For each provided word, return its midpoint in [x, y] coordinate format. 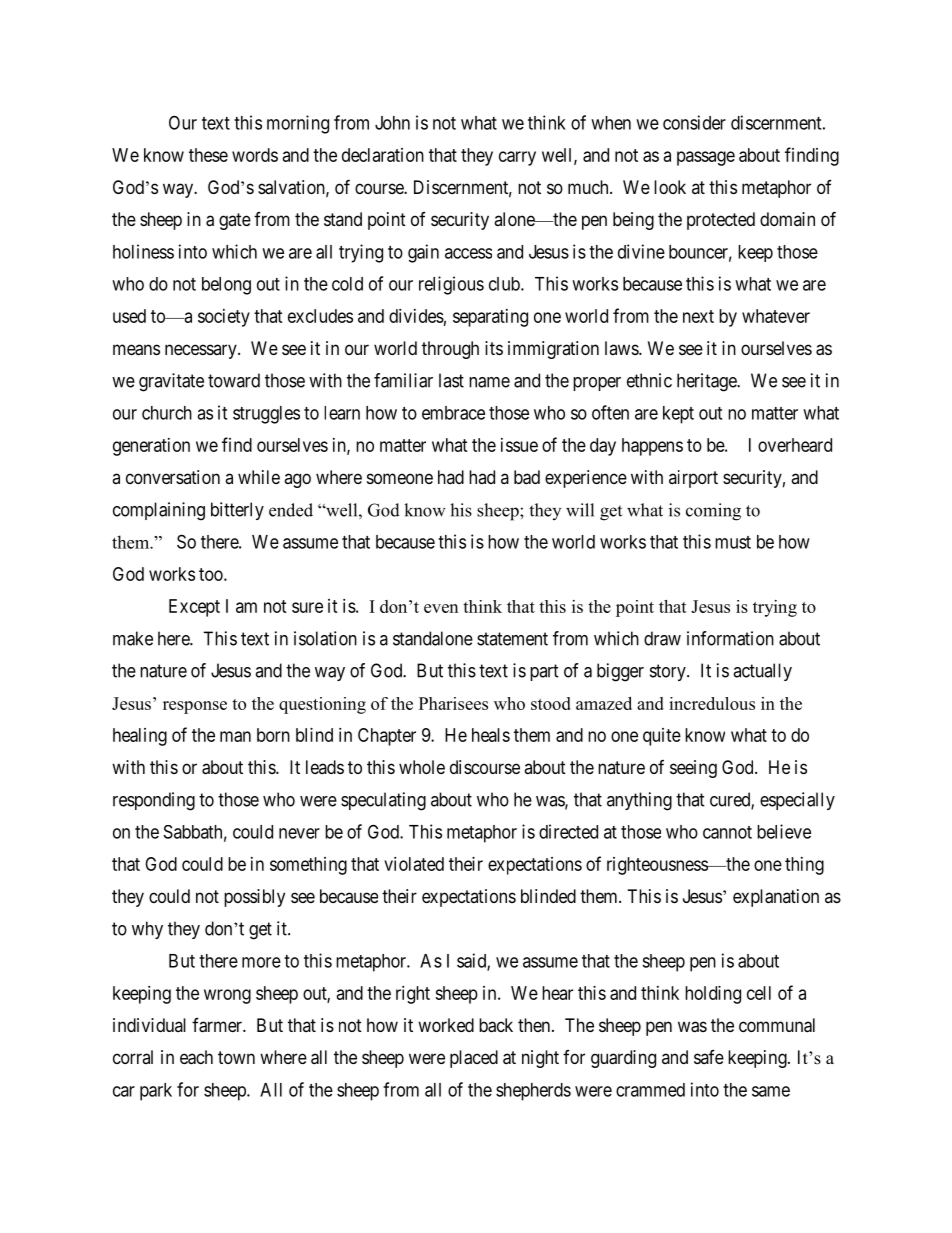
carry [517, 158]
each [196, 1057]
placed [474, 1059]
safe [709, 1057]
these [208, 155]
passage [706, 158]
